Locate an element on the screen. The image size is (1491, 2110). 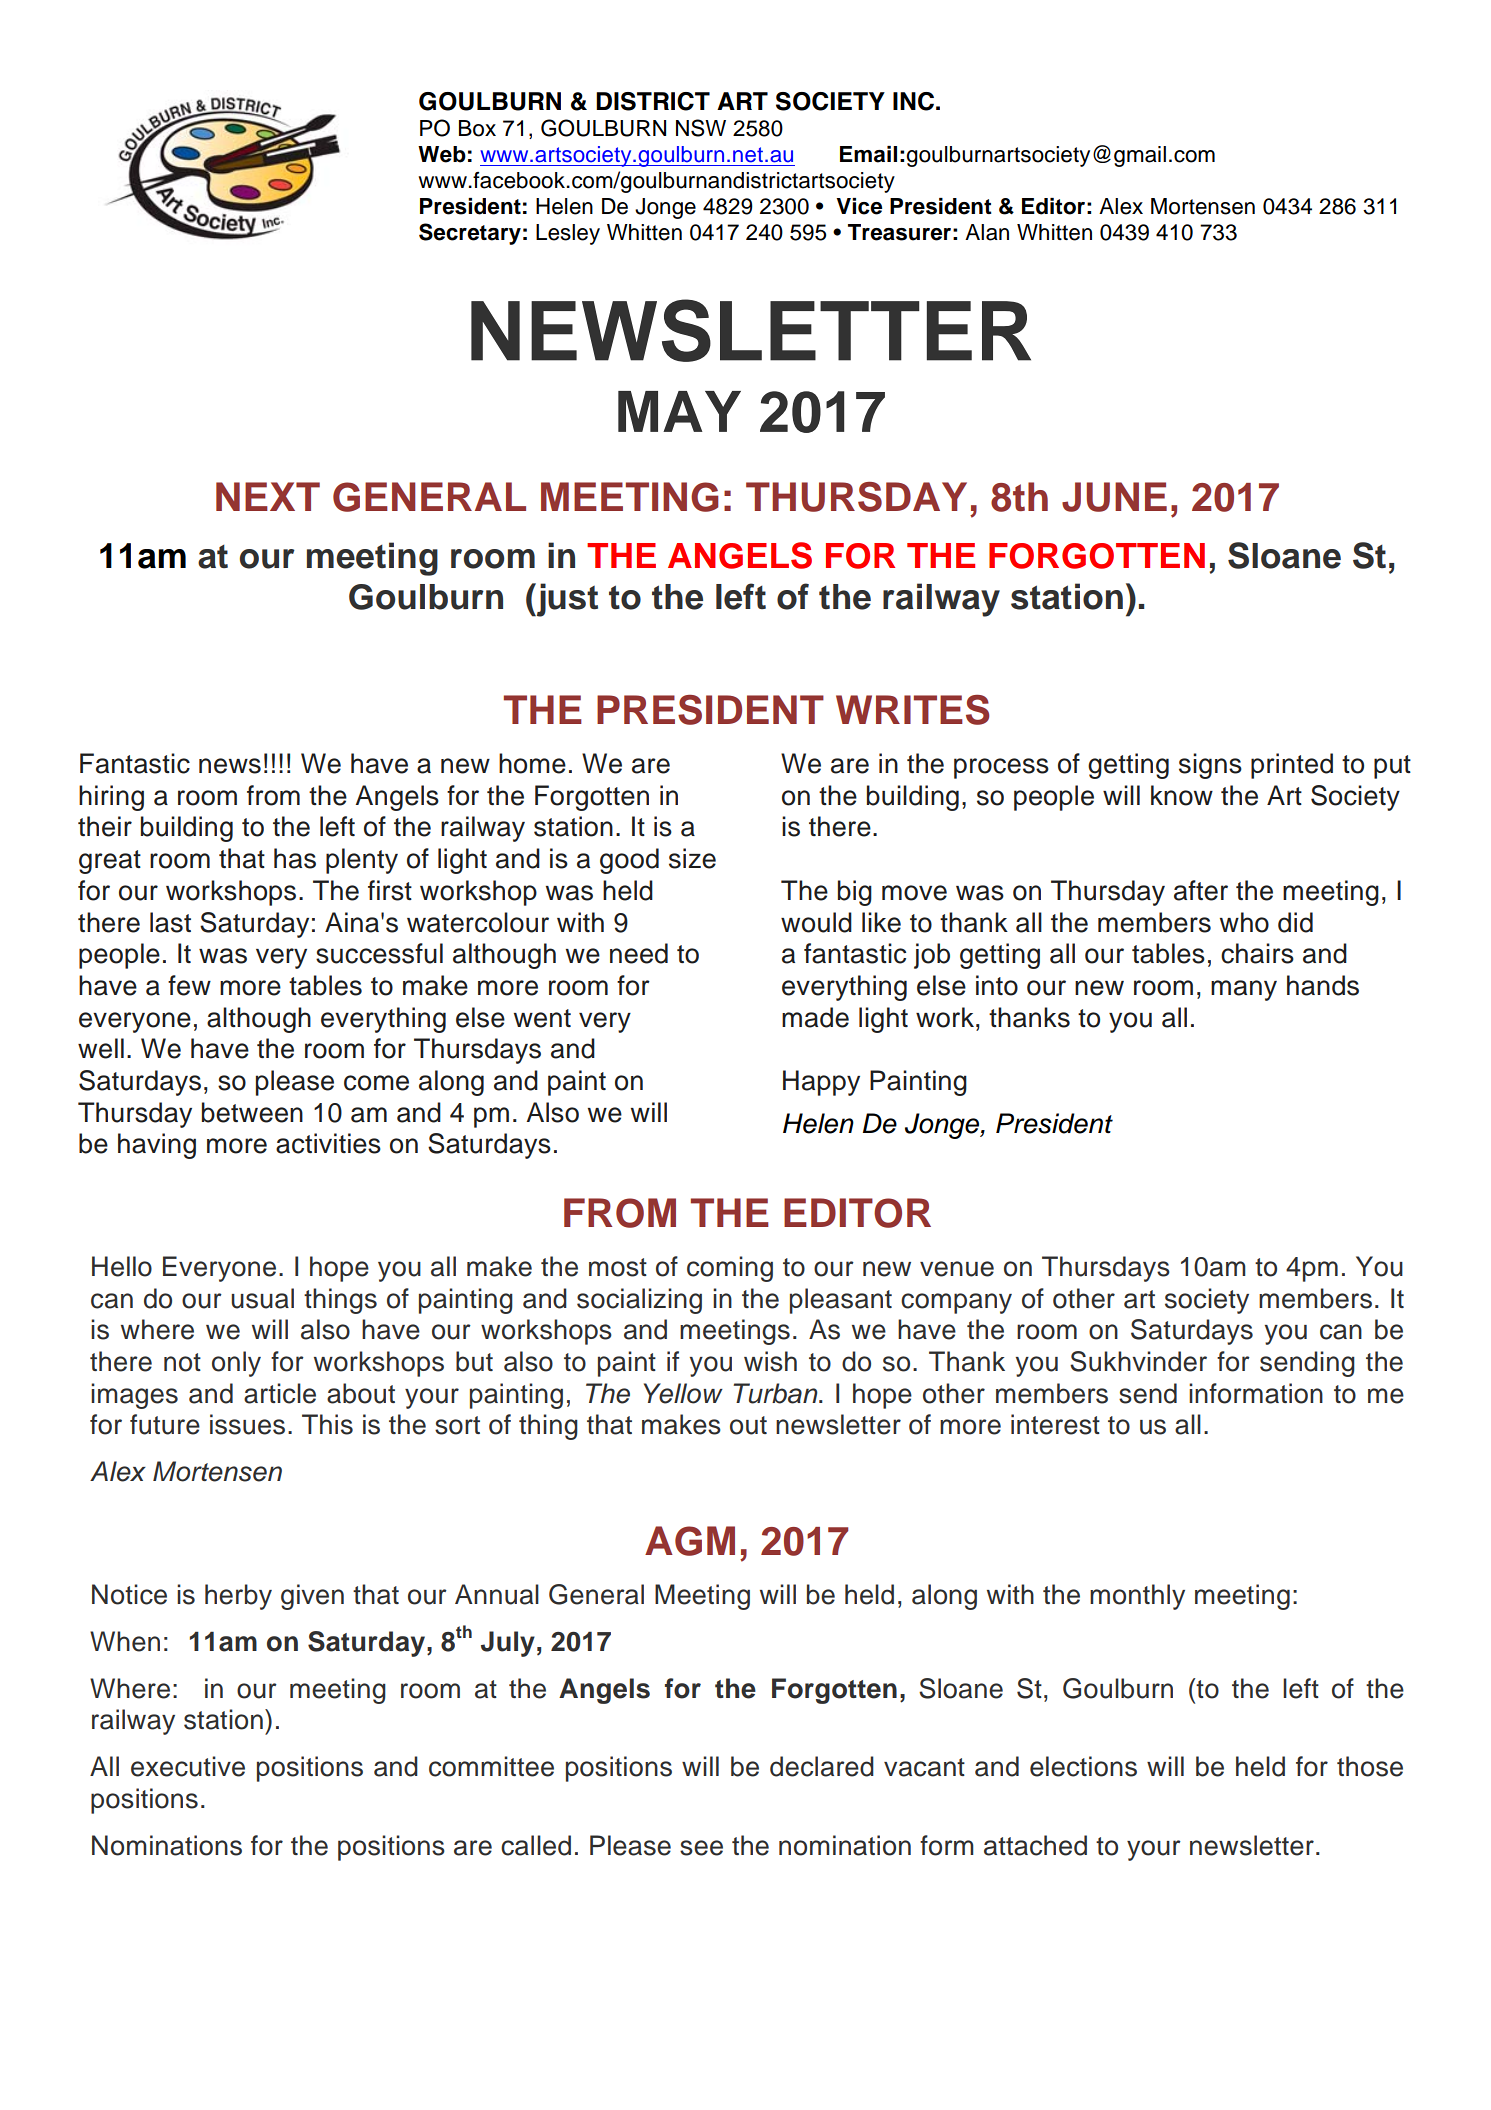
size is located at coordinates (692, 858).
